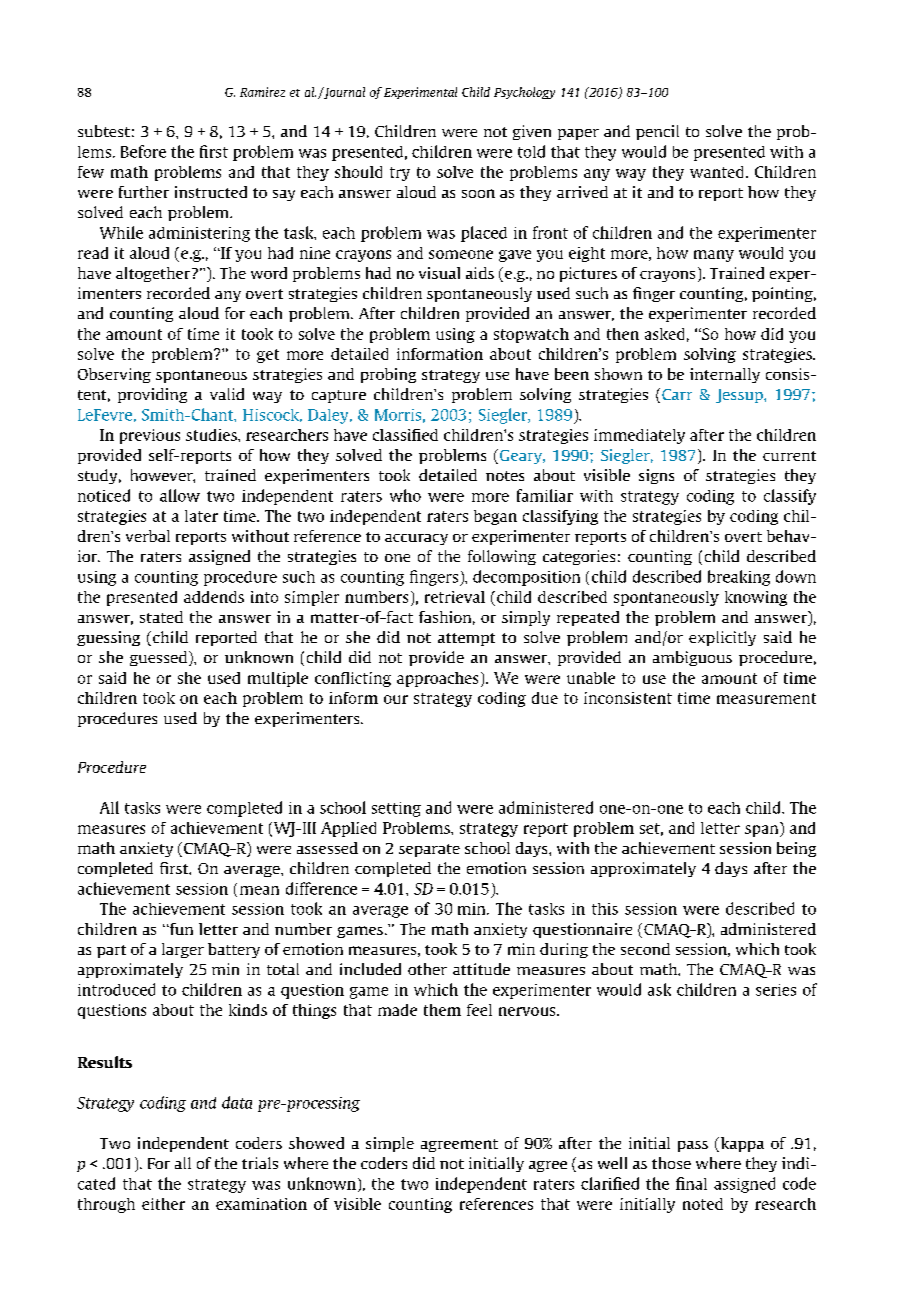 This image has width=904, height=1316. Describe the element at coordinates (180, 929) in the image. I see `fun` at that location.
